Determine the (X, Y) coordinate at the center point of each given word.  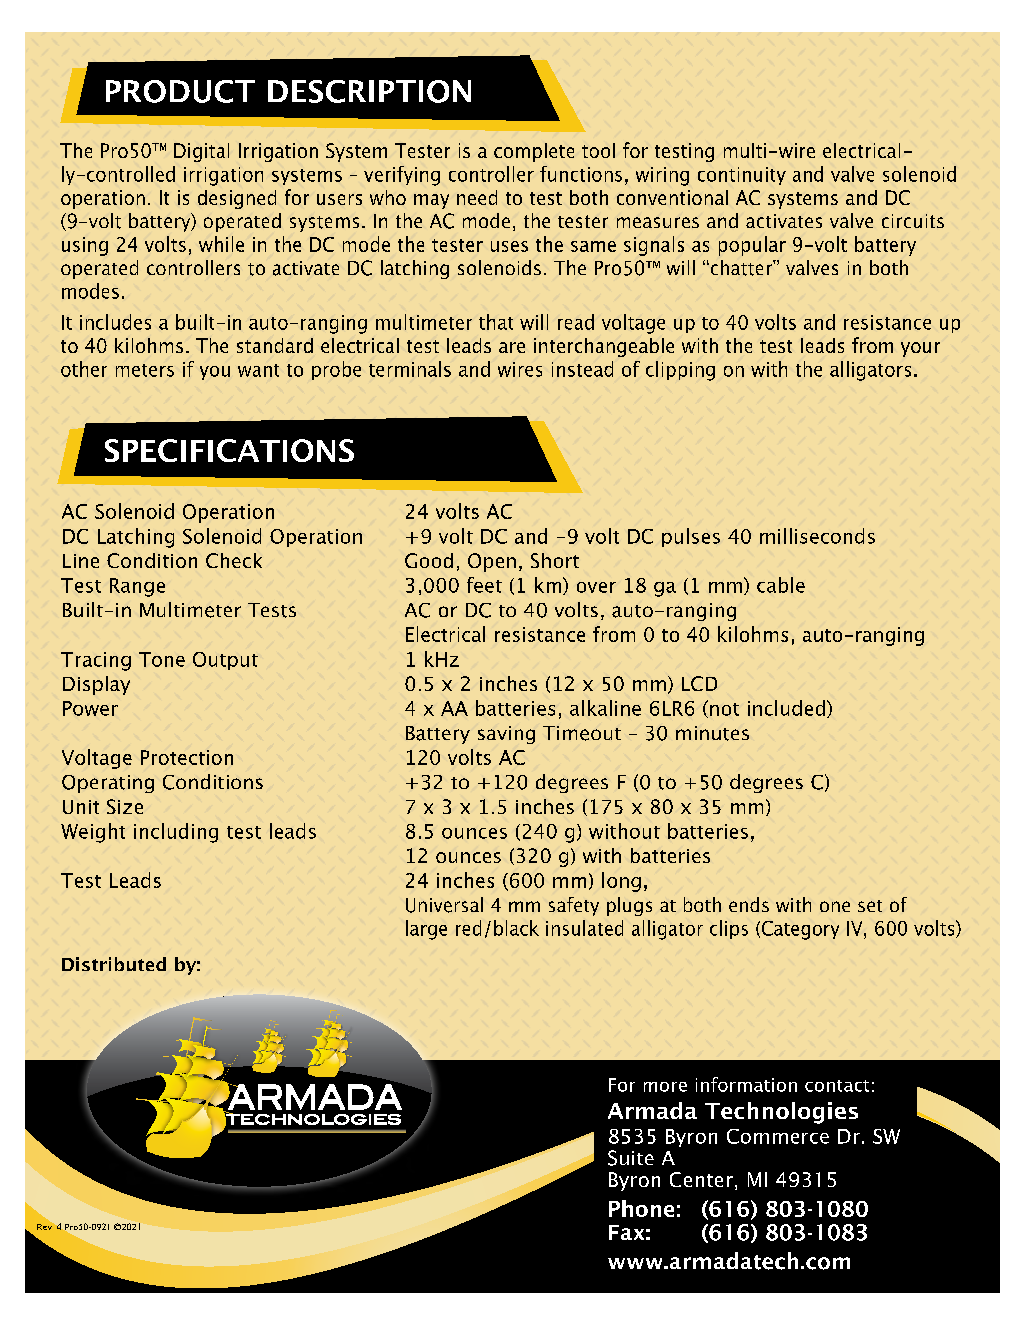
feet (484, 585)
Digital (201, 152)
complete (534, 152)
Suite (631, 1158)
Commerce (778, 1136)
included (786, 708)
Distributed (114, 964)
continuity (742, 176)
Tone (162, 659)
